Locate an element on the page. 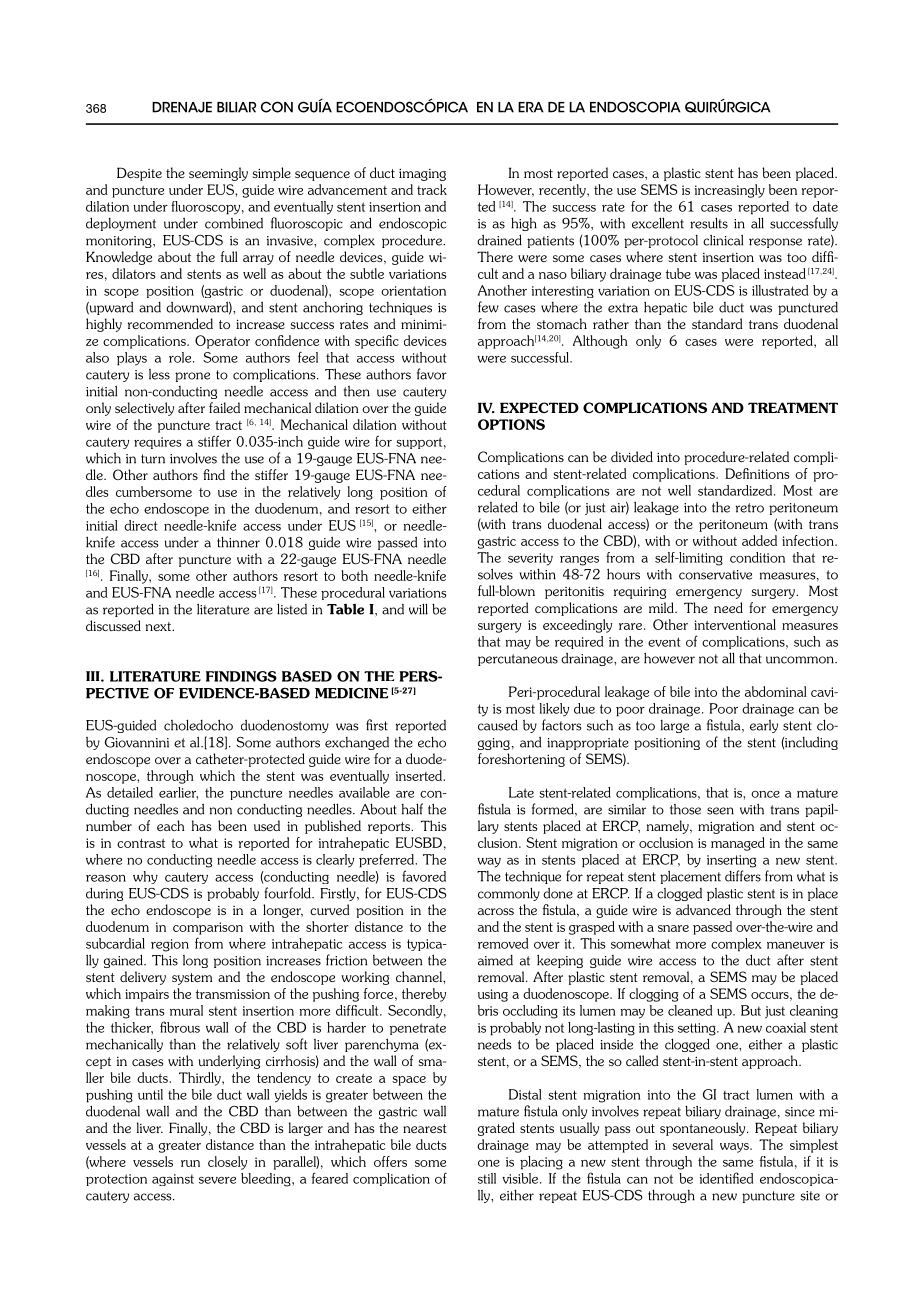 This page has height=1308, width=924. run is located at coordinates (190, 1163).
